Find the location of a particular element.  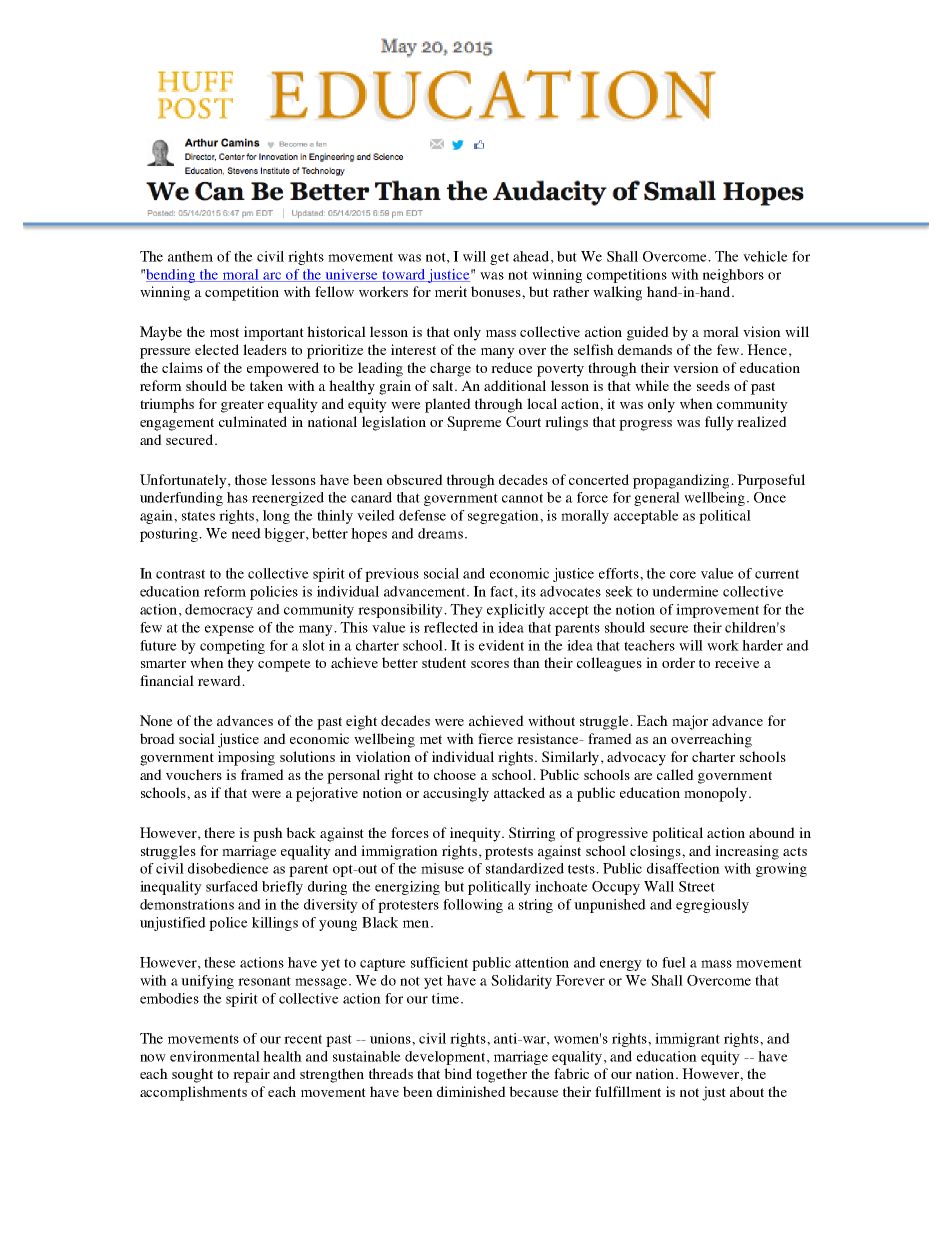

environmental is located at coordinates (215, 1056).
